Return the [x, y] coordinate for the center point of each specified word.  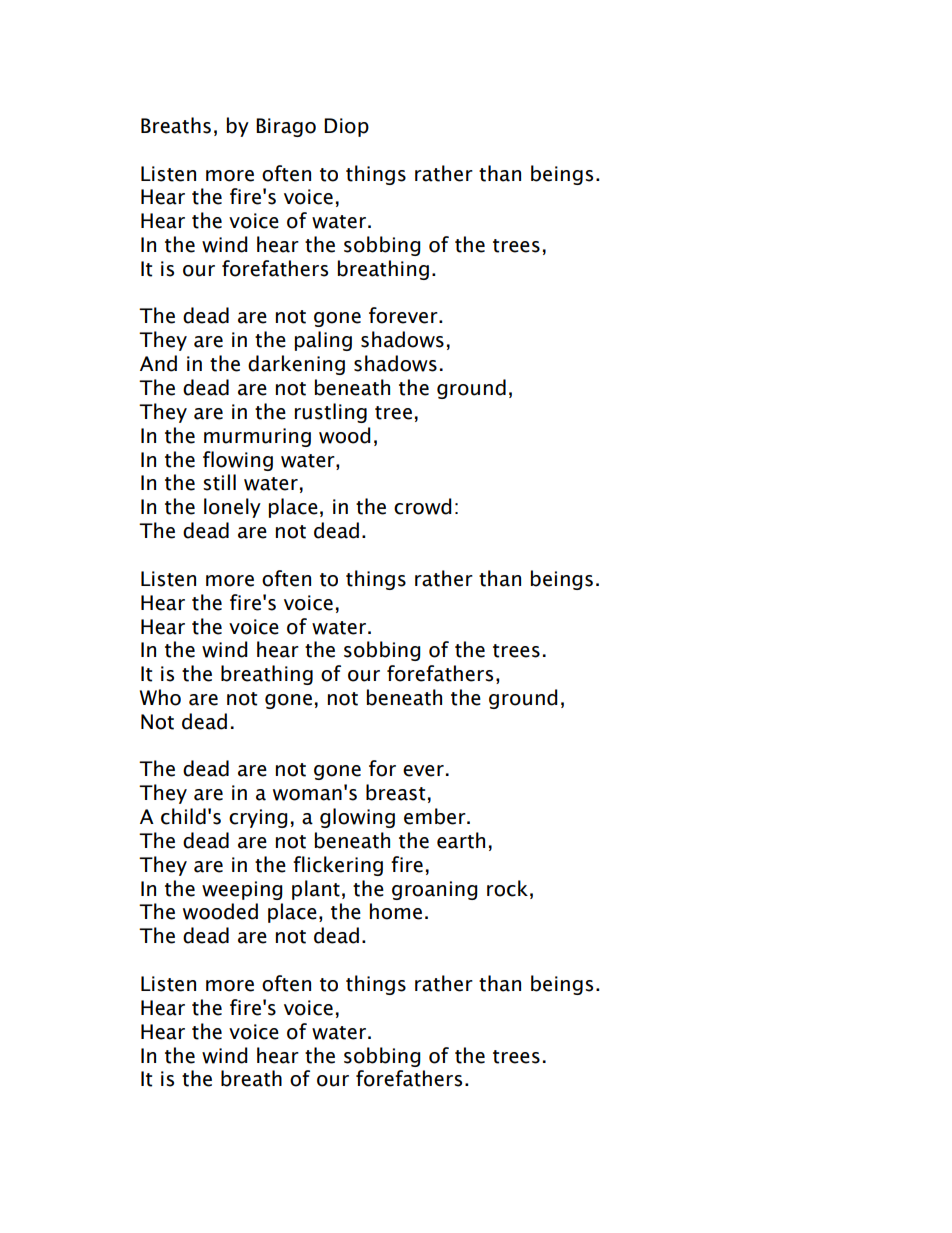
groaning [435, 890]
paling [323, 341]
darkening [296, 365]
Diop [346, 127]
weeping [242, 890]
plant [316, 890]
